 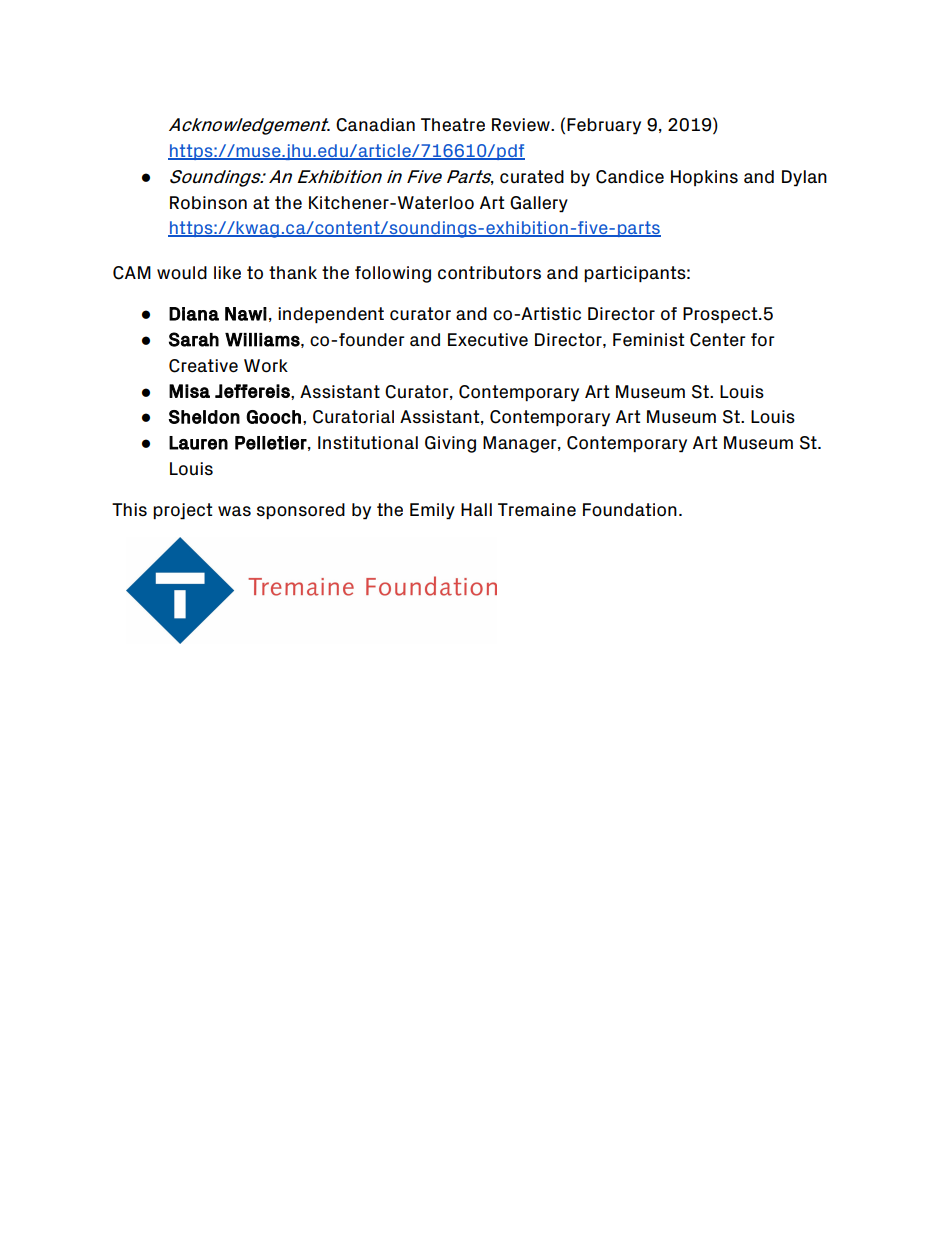 I want to click on was, so click(x=234, y=511).
